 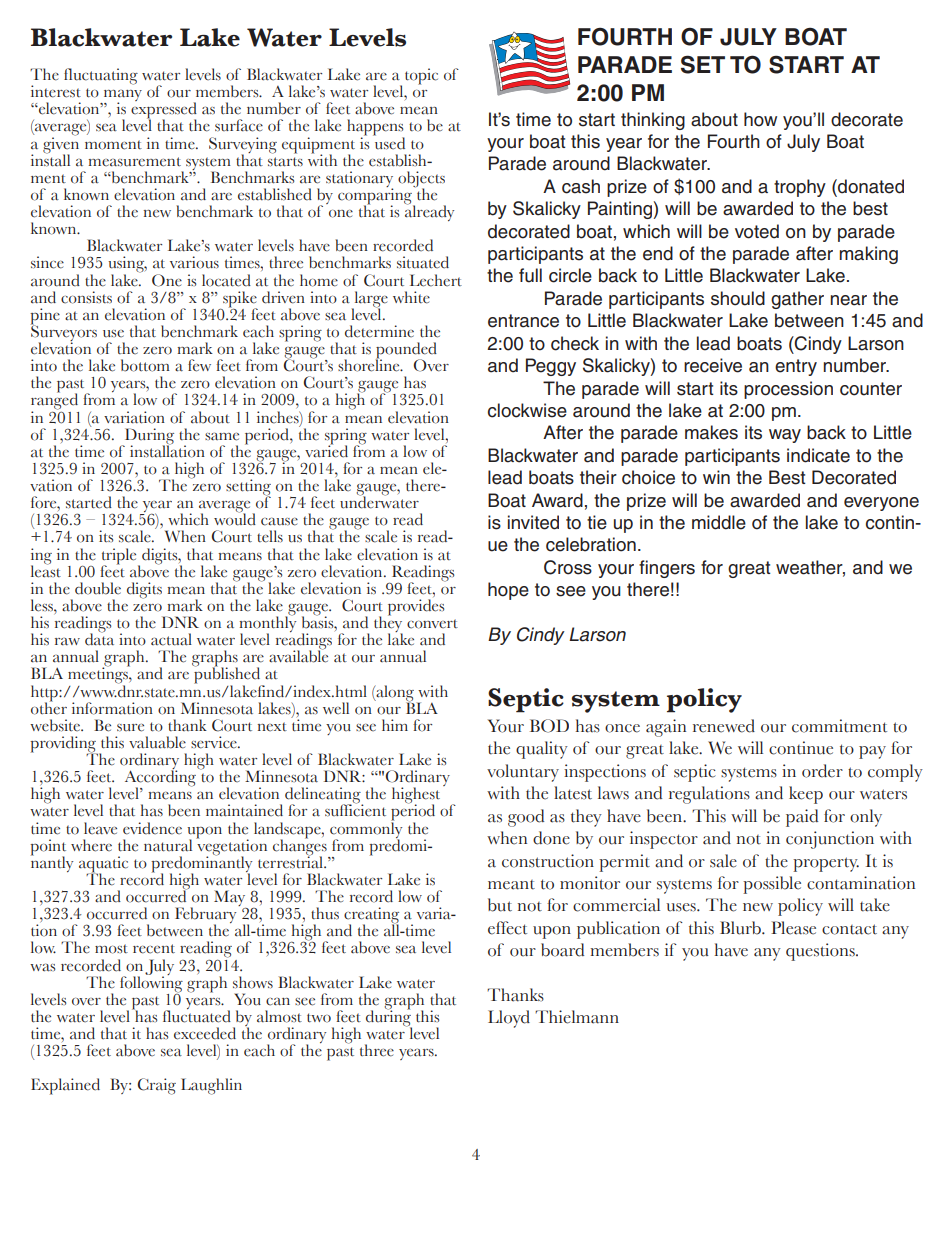 What do you see at coordinates (421, 76) in the image?
I see `topic` at bounding box center [421, 76].
